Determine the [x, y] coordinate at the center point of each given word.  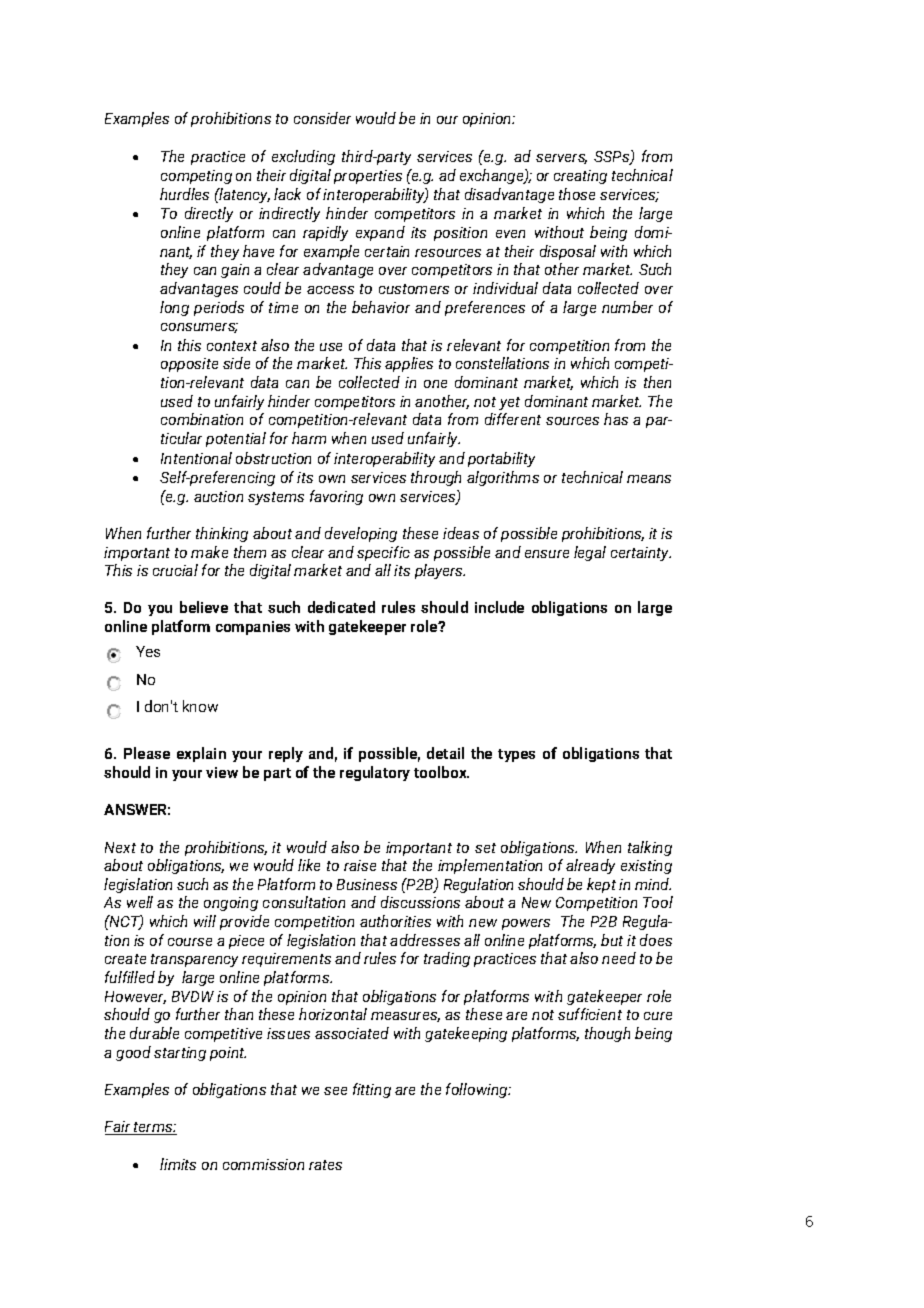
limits [178, 1164]
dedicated [341, 607]
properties [368, 177]
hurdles [184, 194]
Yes [148, 651]
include [499, 607]
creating [580, 177]
